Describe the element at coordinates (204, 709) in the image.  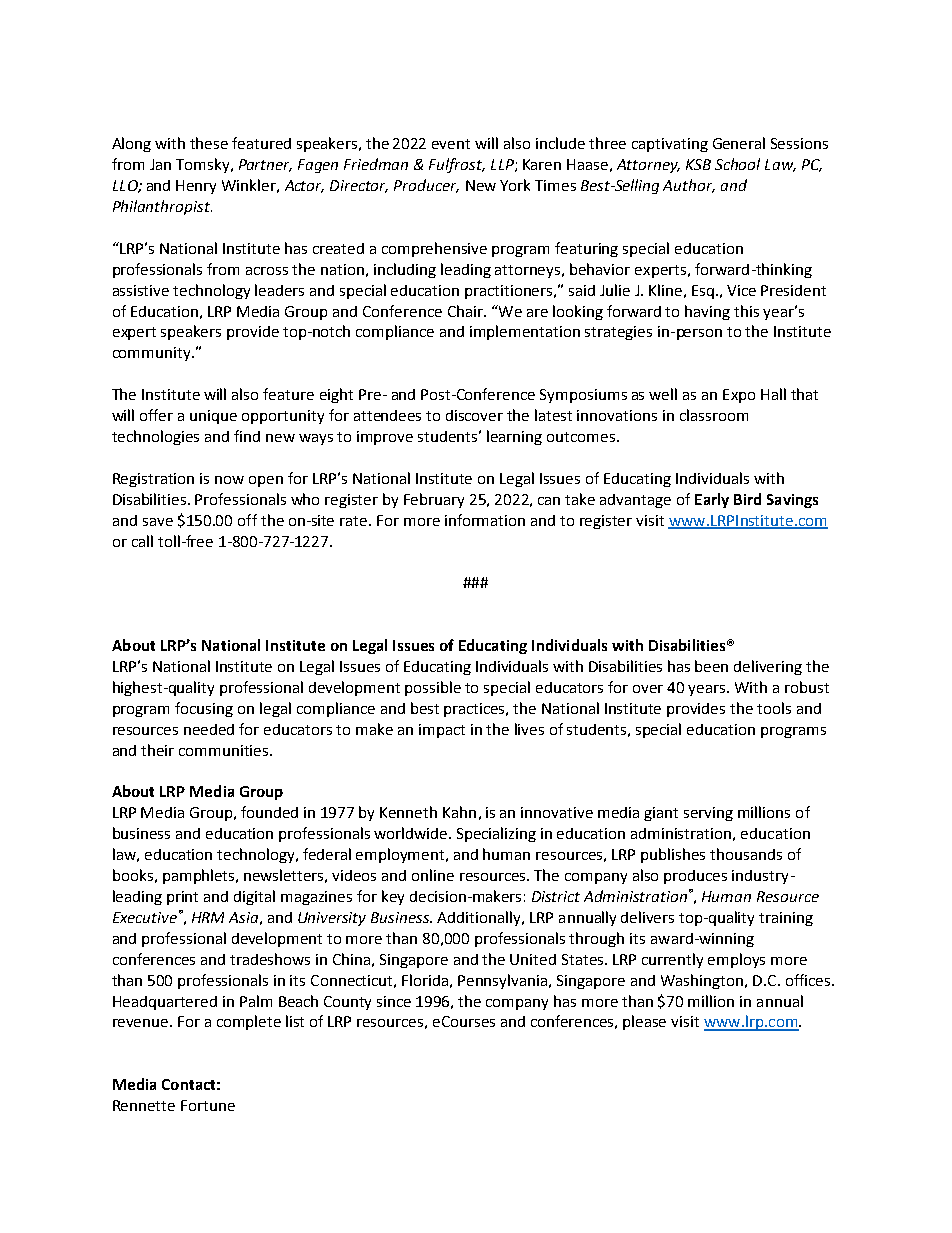
I see `focusing` at that location.
